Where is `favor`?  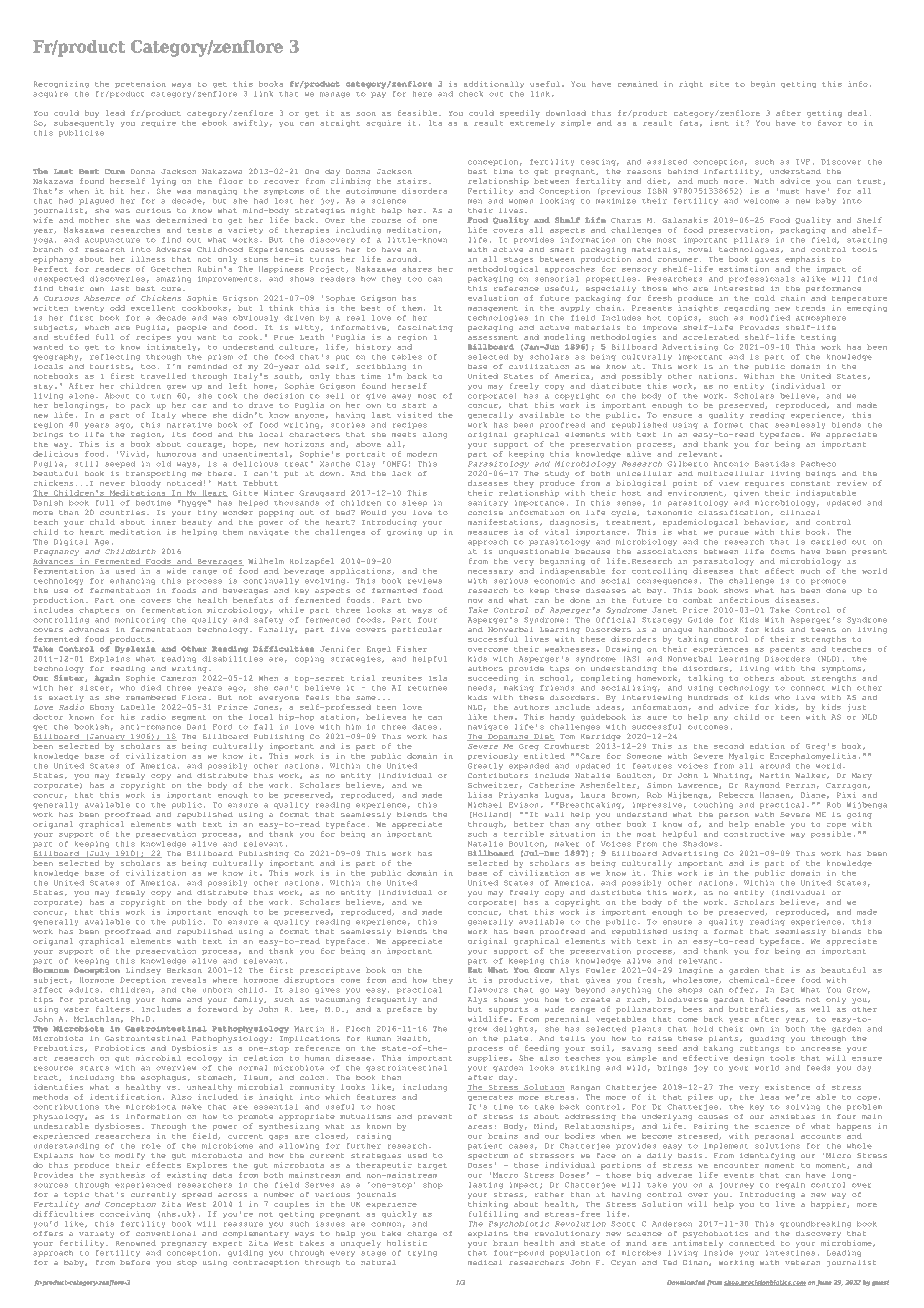
favor is located at coordinates (830, 123).
